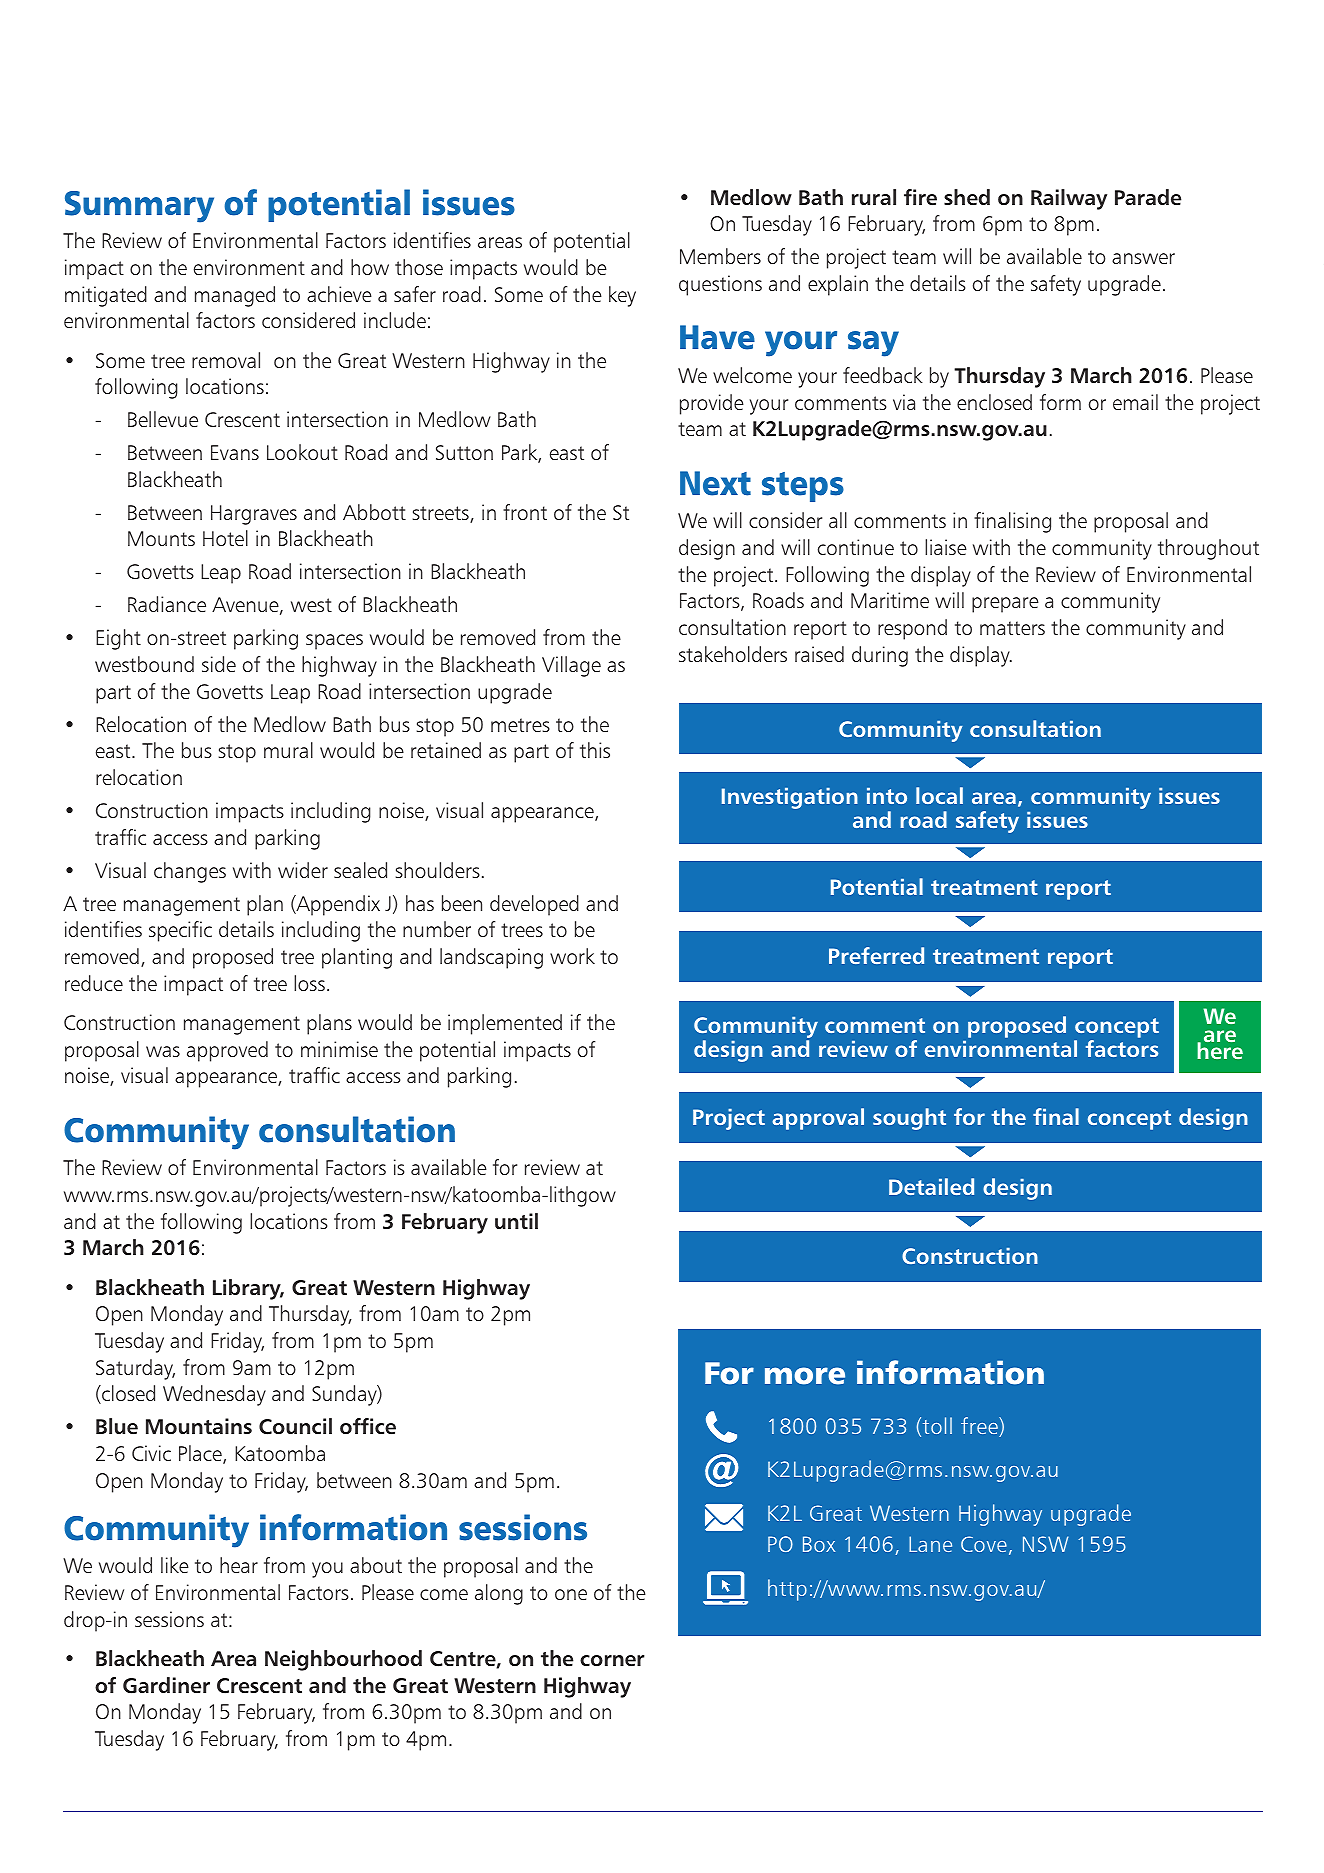 The image size is (1324, 1873). What do you see at coordinates (166, 1685) in the document?
I see `Gardiner` at bounding box center [166, 1685].
